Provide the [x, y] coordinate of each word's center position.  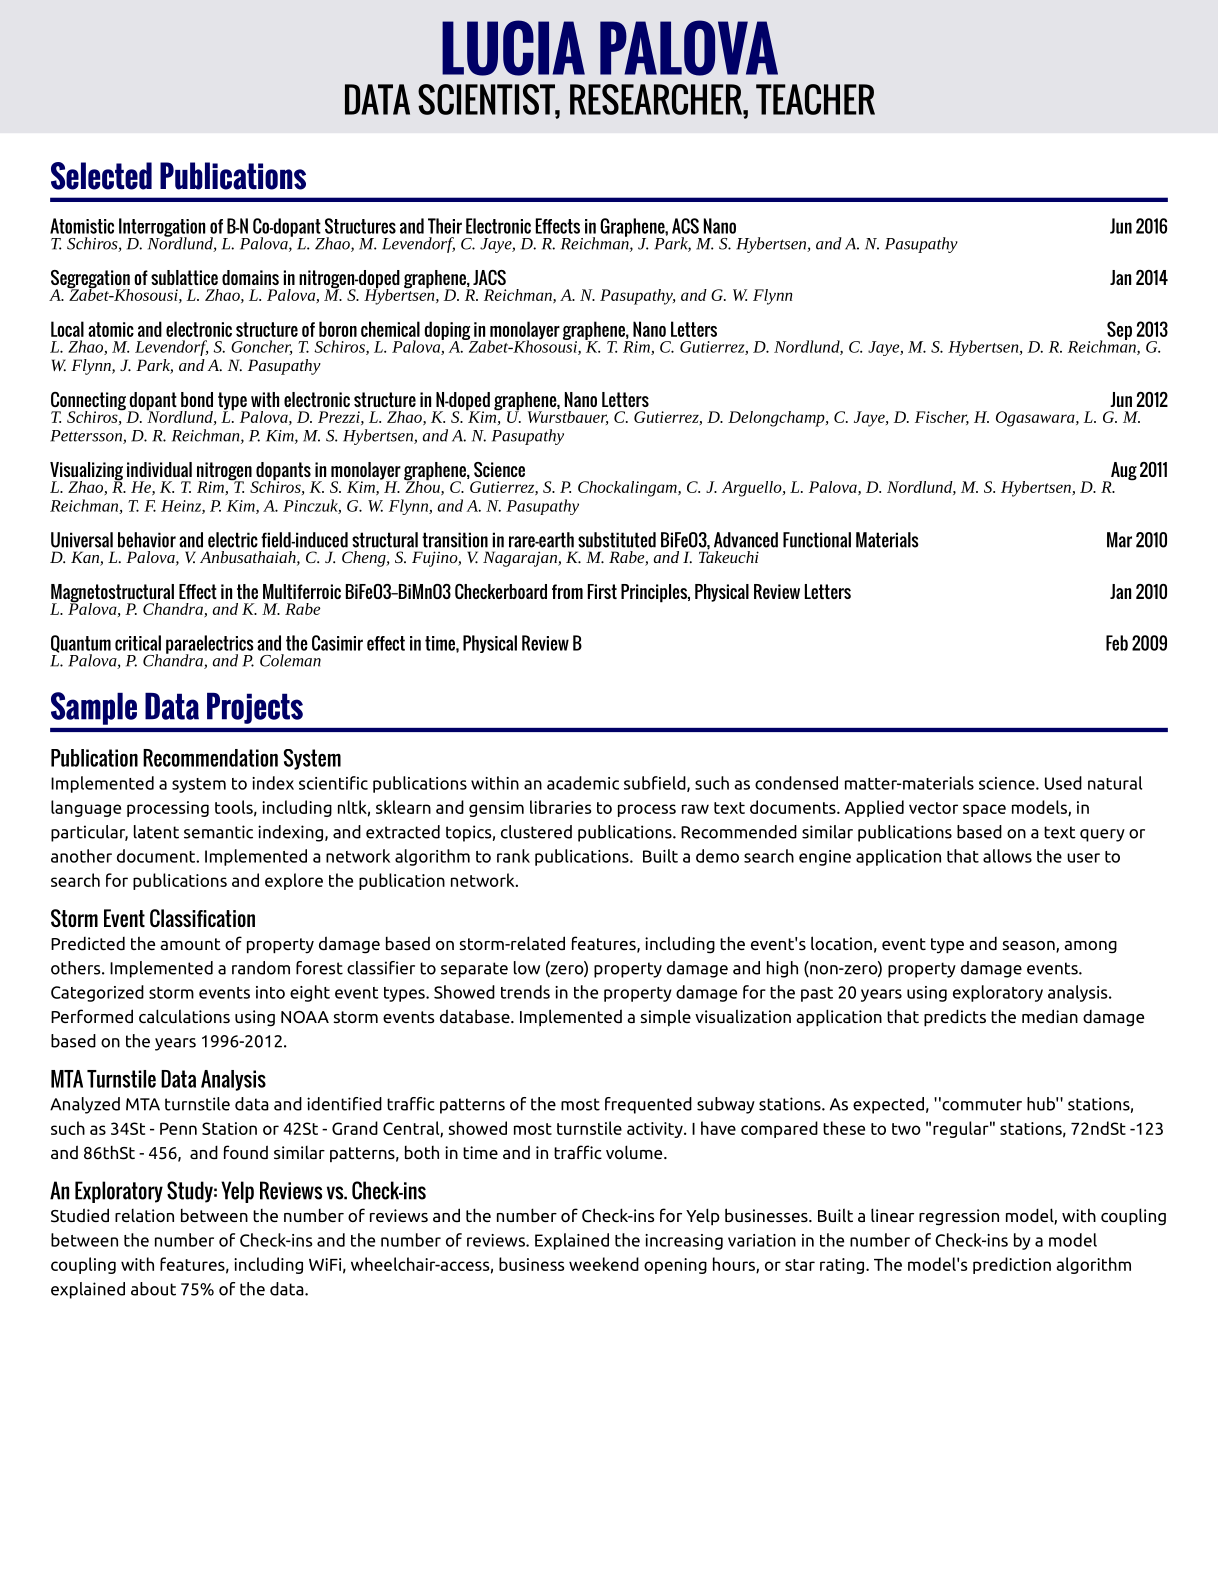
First [602, 591]
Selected [101, 176]
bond [197, 399]
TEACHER [815, 99]
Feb [1117, 643]
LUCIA [513, 48]
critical [138, 643]
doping [448, 331]
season [1030, 947]
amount [190, 944]
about [153, 1289]
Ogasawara [1036, 419]
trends [525, 992]
